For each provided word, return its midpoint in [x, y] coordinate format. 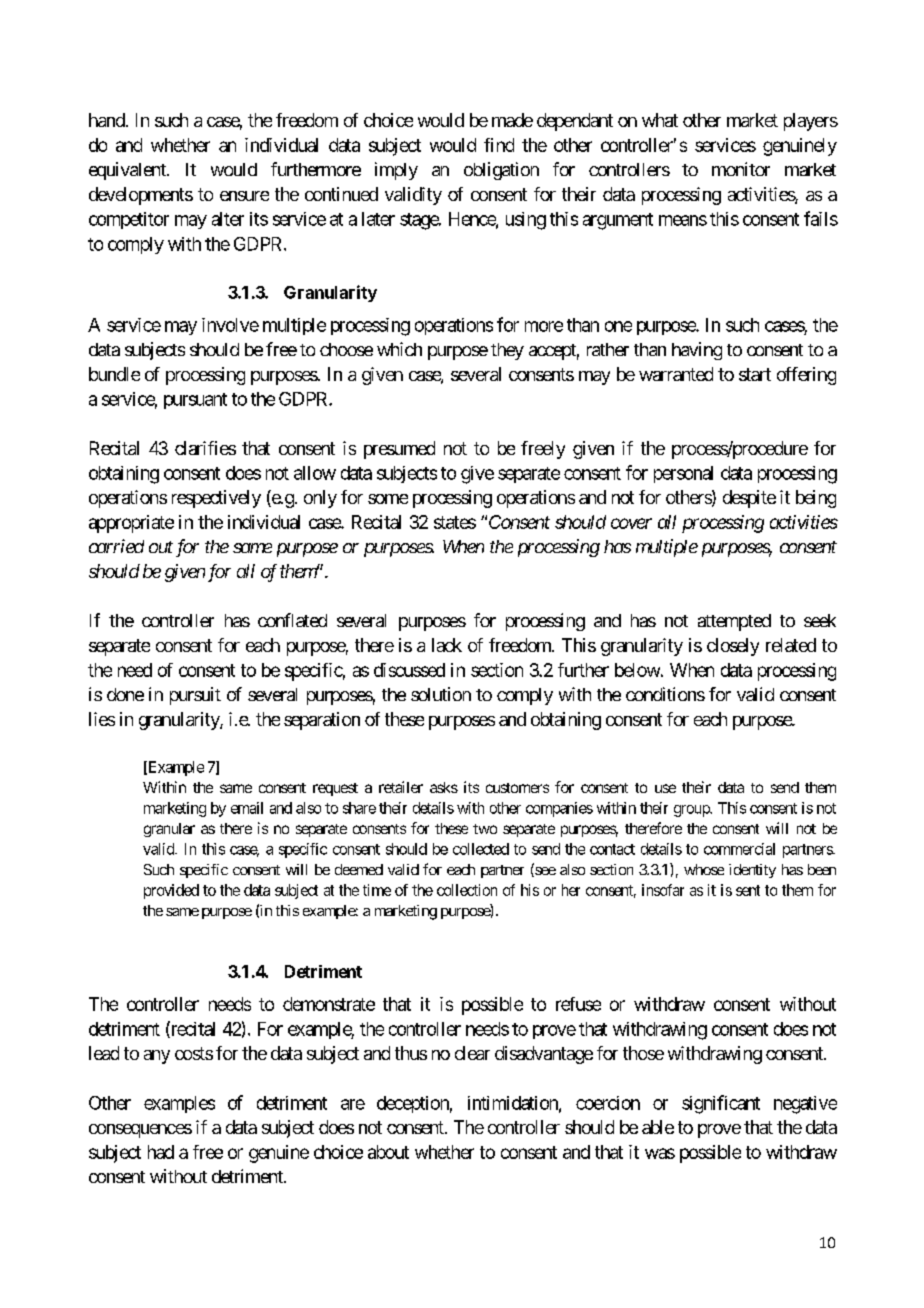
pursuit [195, 696]
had [161, 1152]
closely [733, 647]
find [499, 145]
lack [447, 645]
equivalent [128, 171]
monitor [741, 169]
